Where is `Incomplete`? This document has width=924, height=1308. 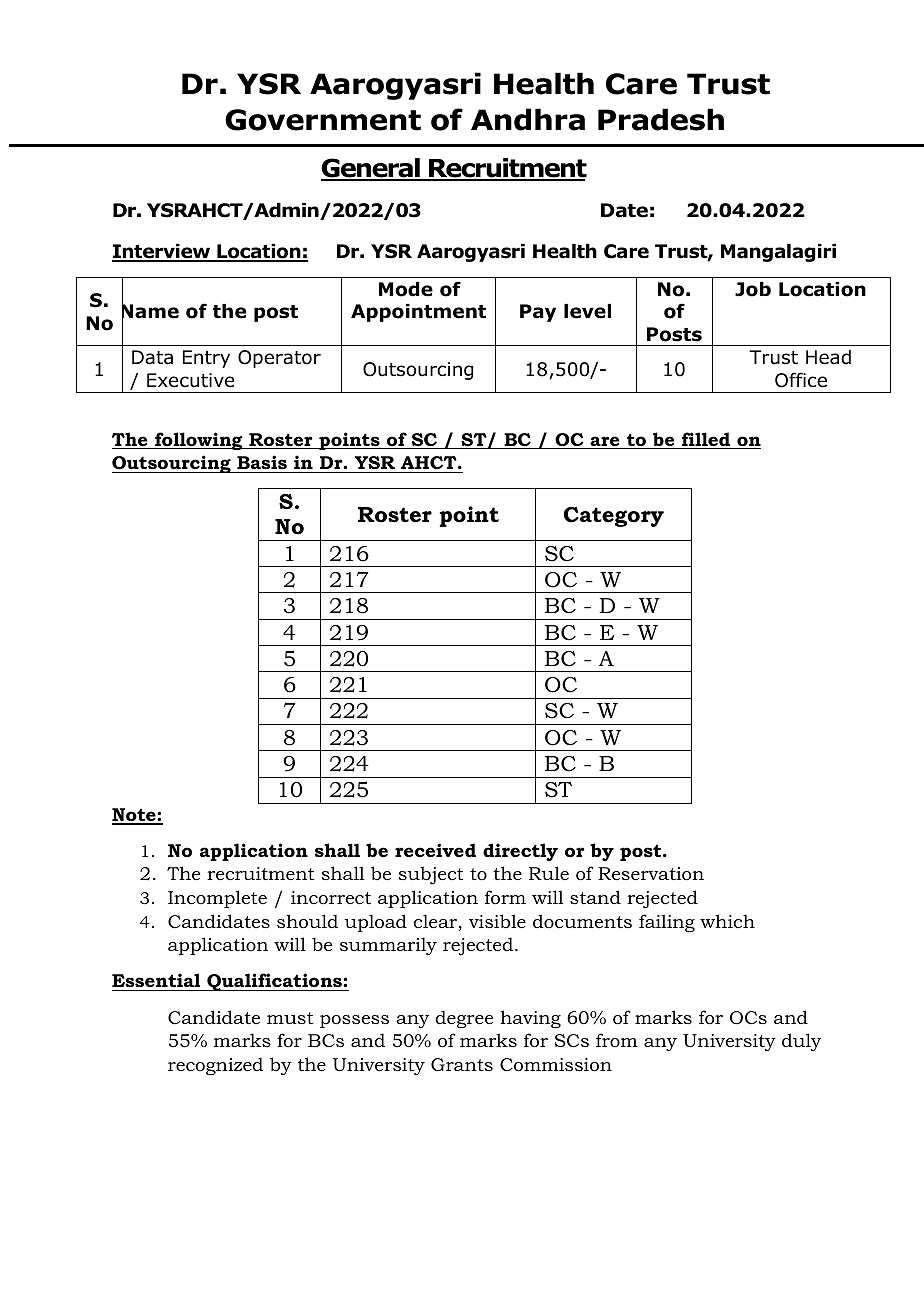
Incomplete is located at coordinates (217, 899).
